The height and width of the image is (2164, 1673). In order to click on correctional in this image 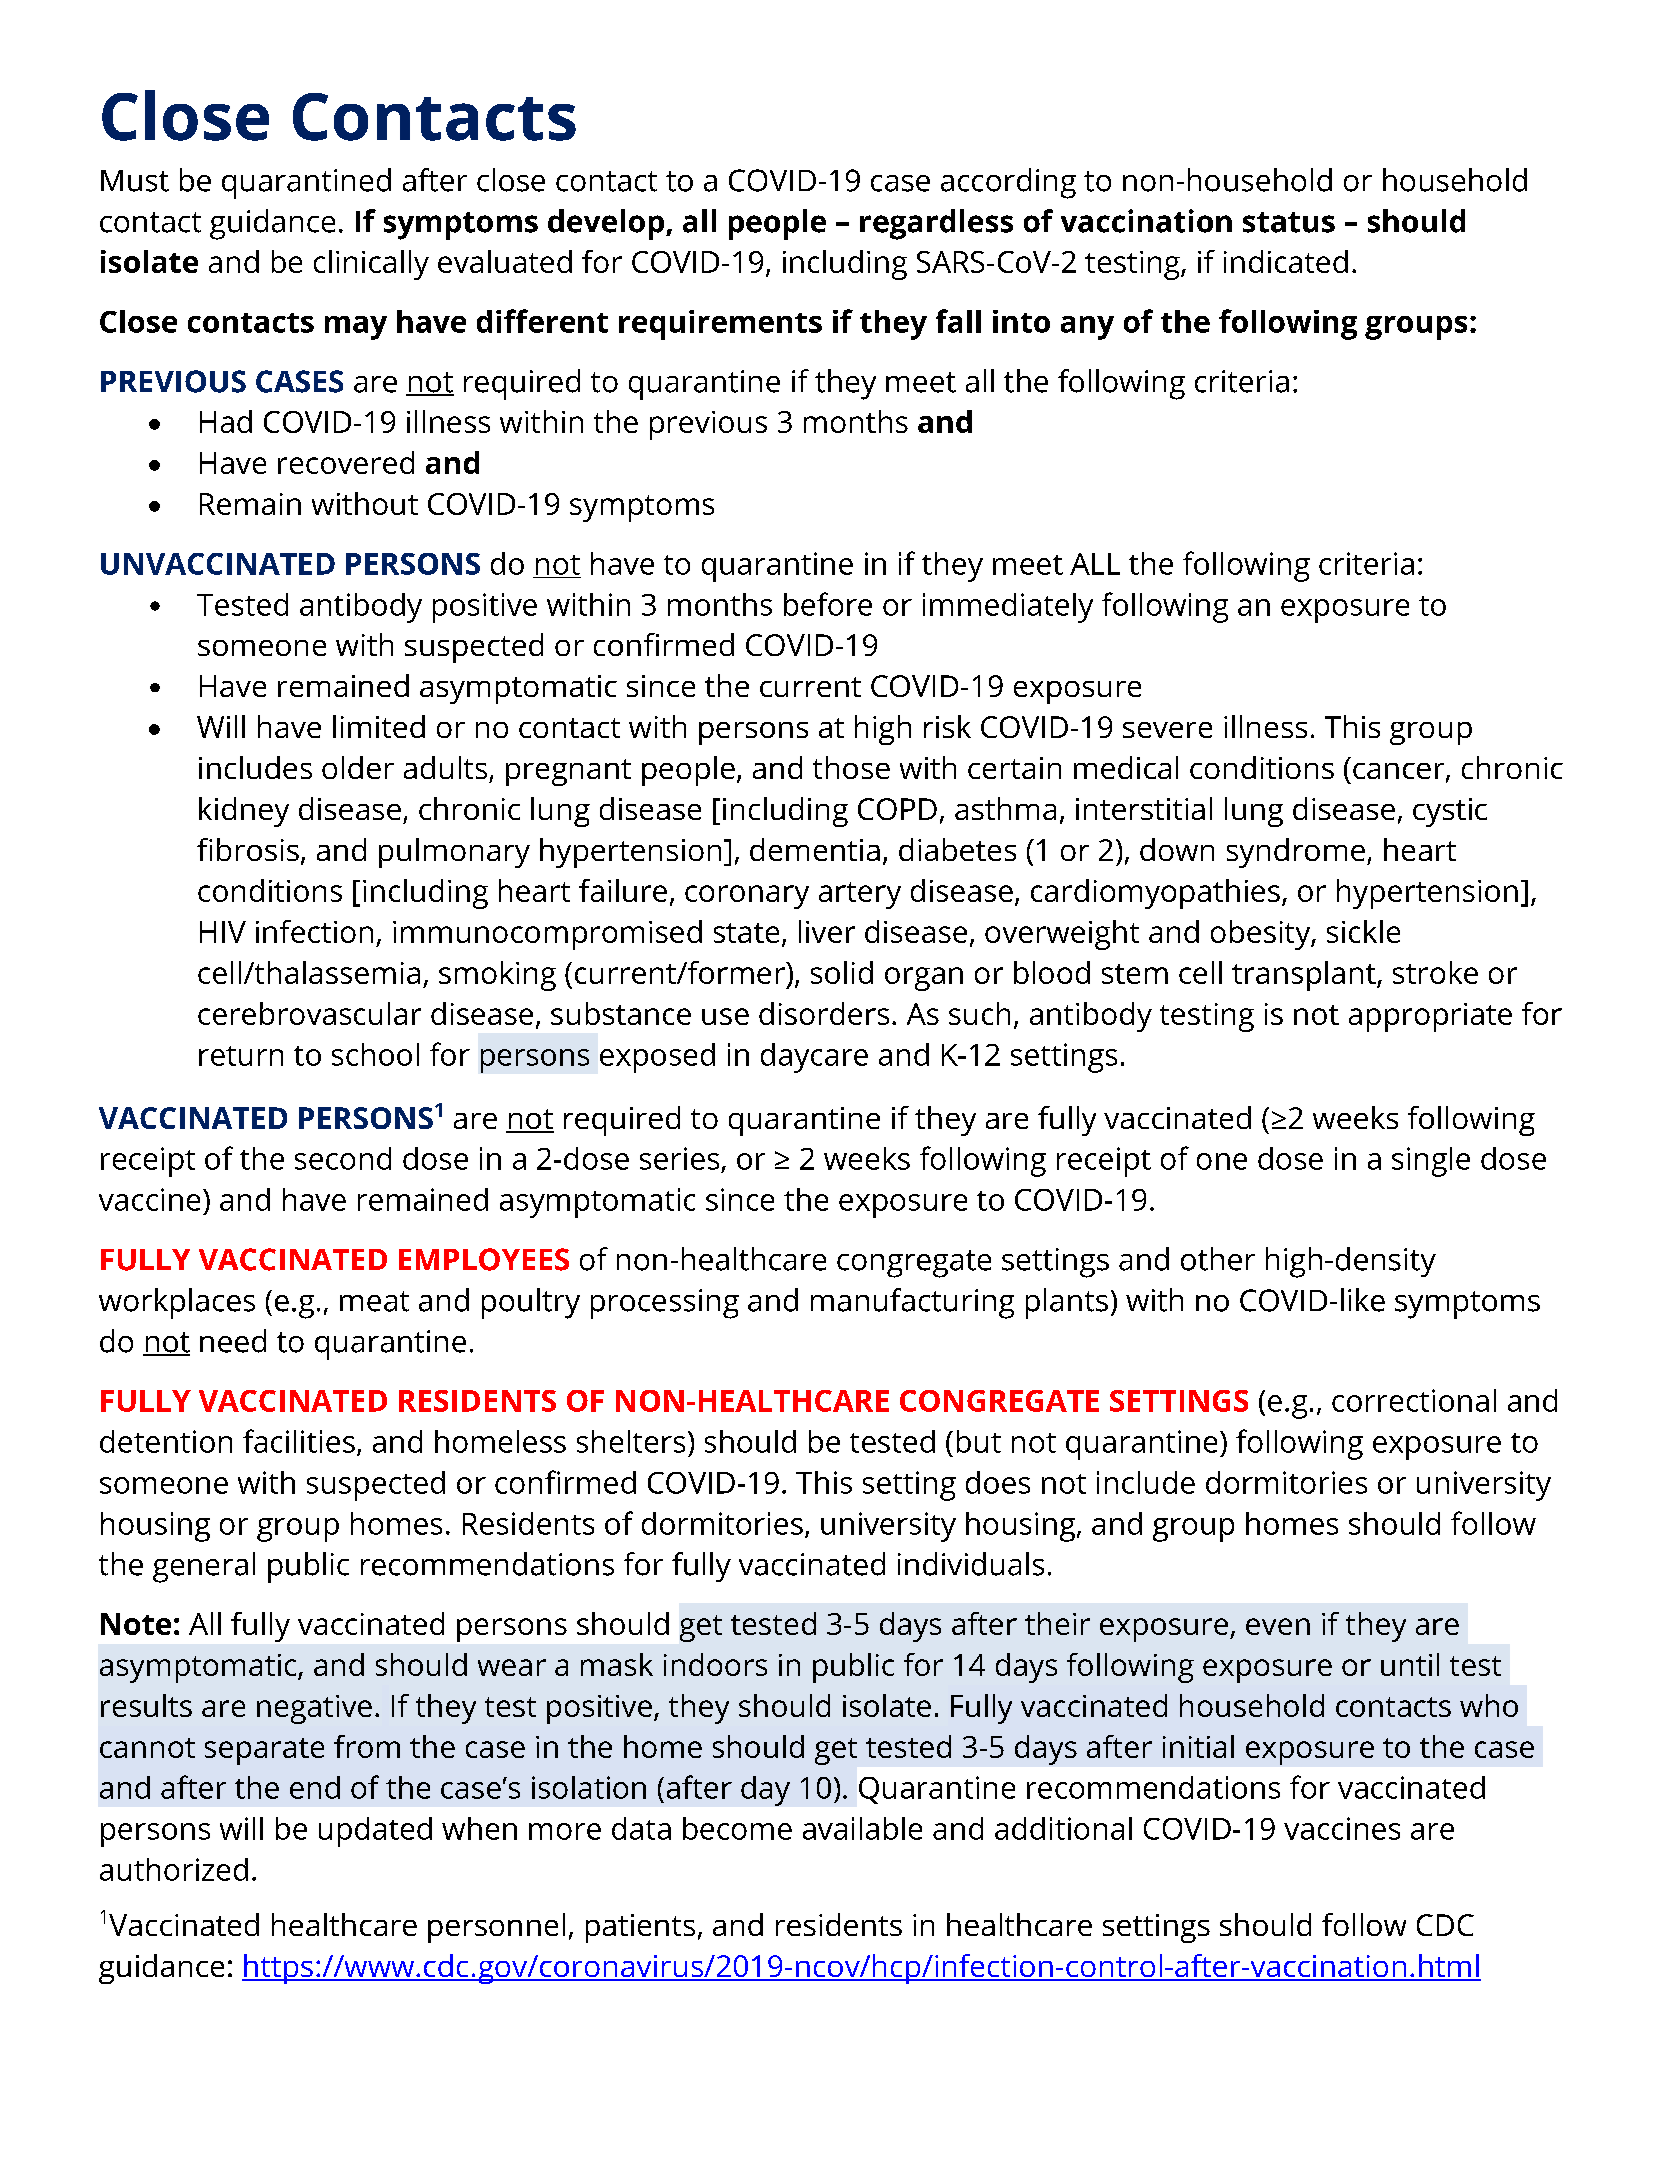, I will do `click(1414, 1400)`.
